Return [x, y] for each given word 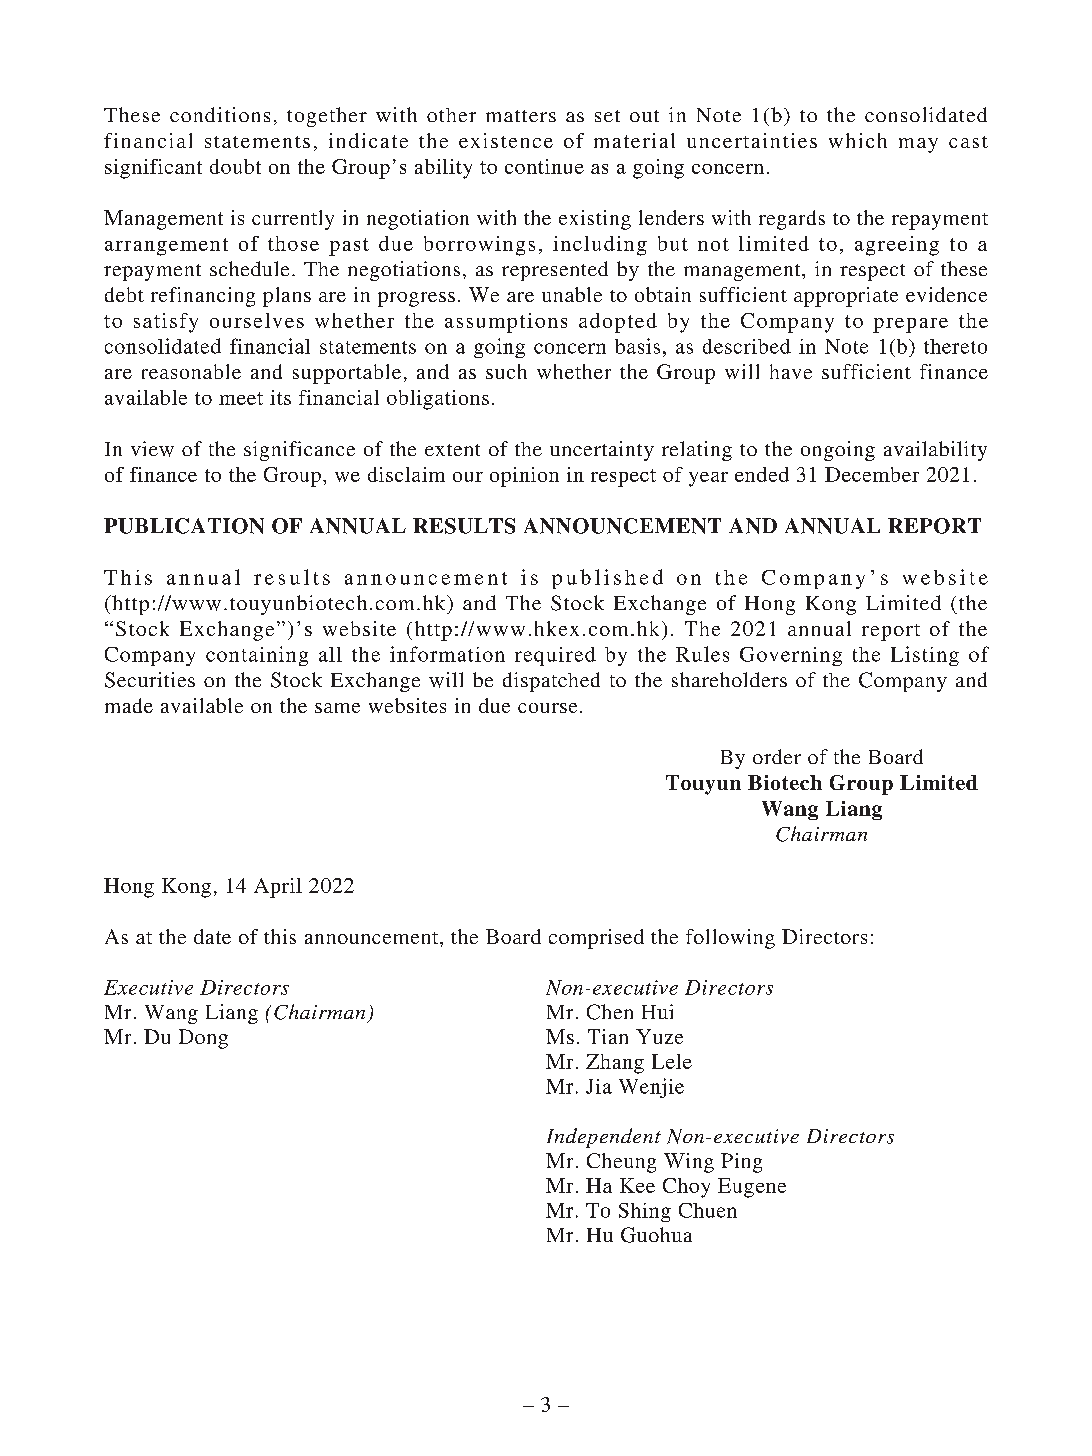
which [858, 140]
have [791, 371]
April [278, 888]
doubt [235, 166]
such [506, 371]
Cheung [621, 1163]
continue [544, 166]
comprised [596, 939]
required [555, 656]
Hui [657, 1011]
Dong [203, 1039]
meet [241, 398]
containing [257, 656]
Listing [925, 656]
